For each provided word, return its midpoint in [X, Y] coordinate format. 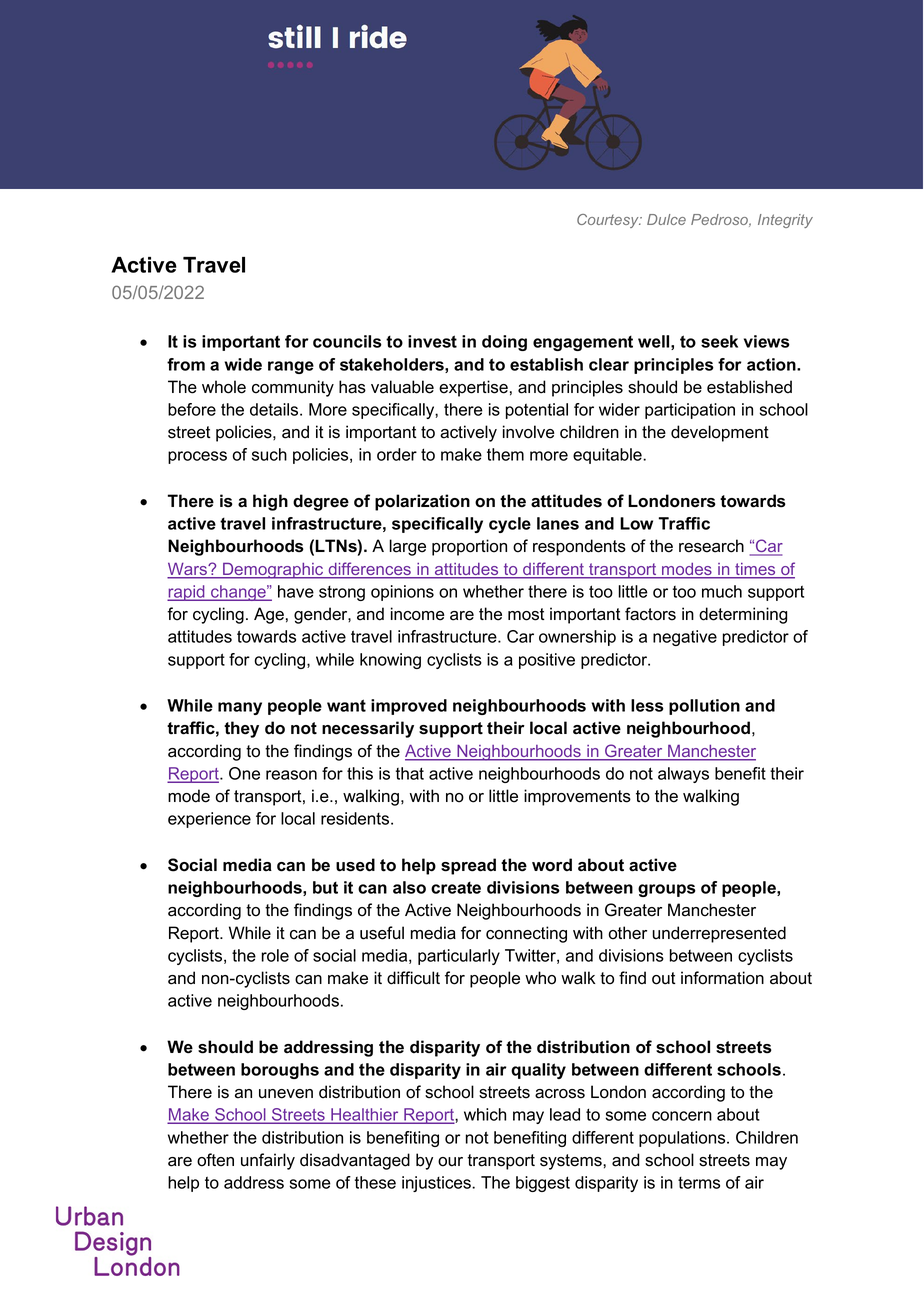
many [240, 708]
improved [409, 707]
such [269, 454]
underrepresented [719, 934]
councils [347, 341]
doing [504, 343]
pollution [704, 707]
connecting [526, 934]
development [720, 433]
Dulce [666, 219]
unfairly [268, 1161]
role [275, 955]
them [505, 454]
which [485, 1114]
